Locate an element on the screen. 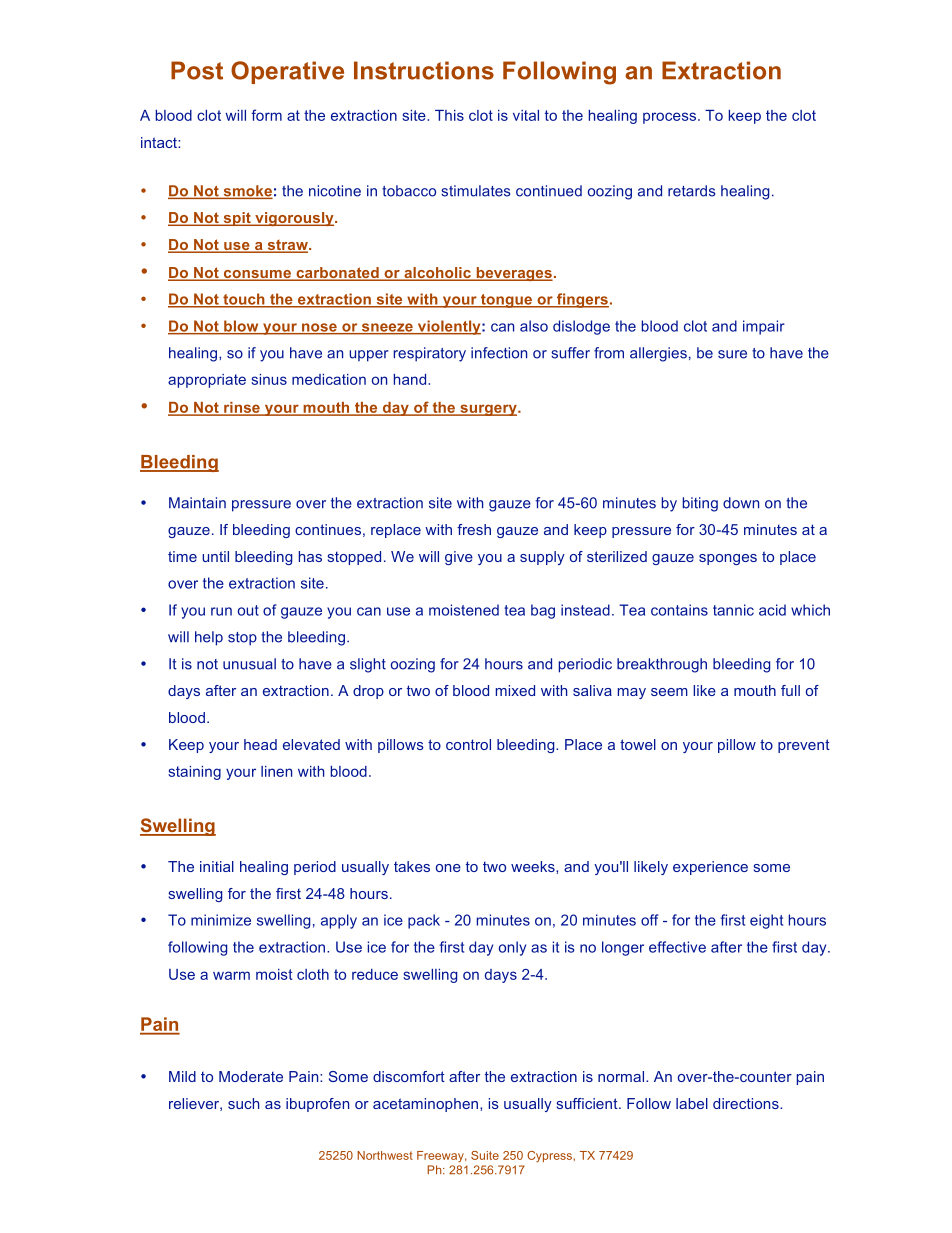 Image resolution: width=952 pixels, height=1233 pixels. down is located at coordinates (741, 503).
